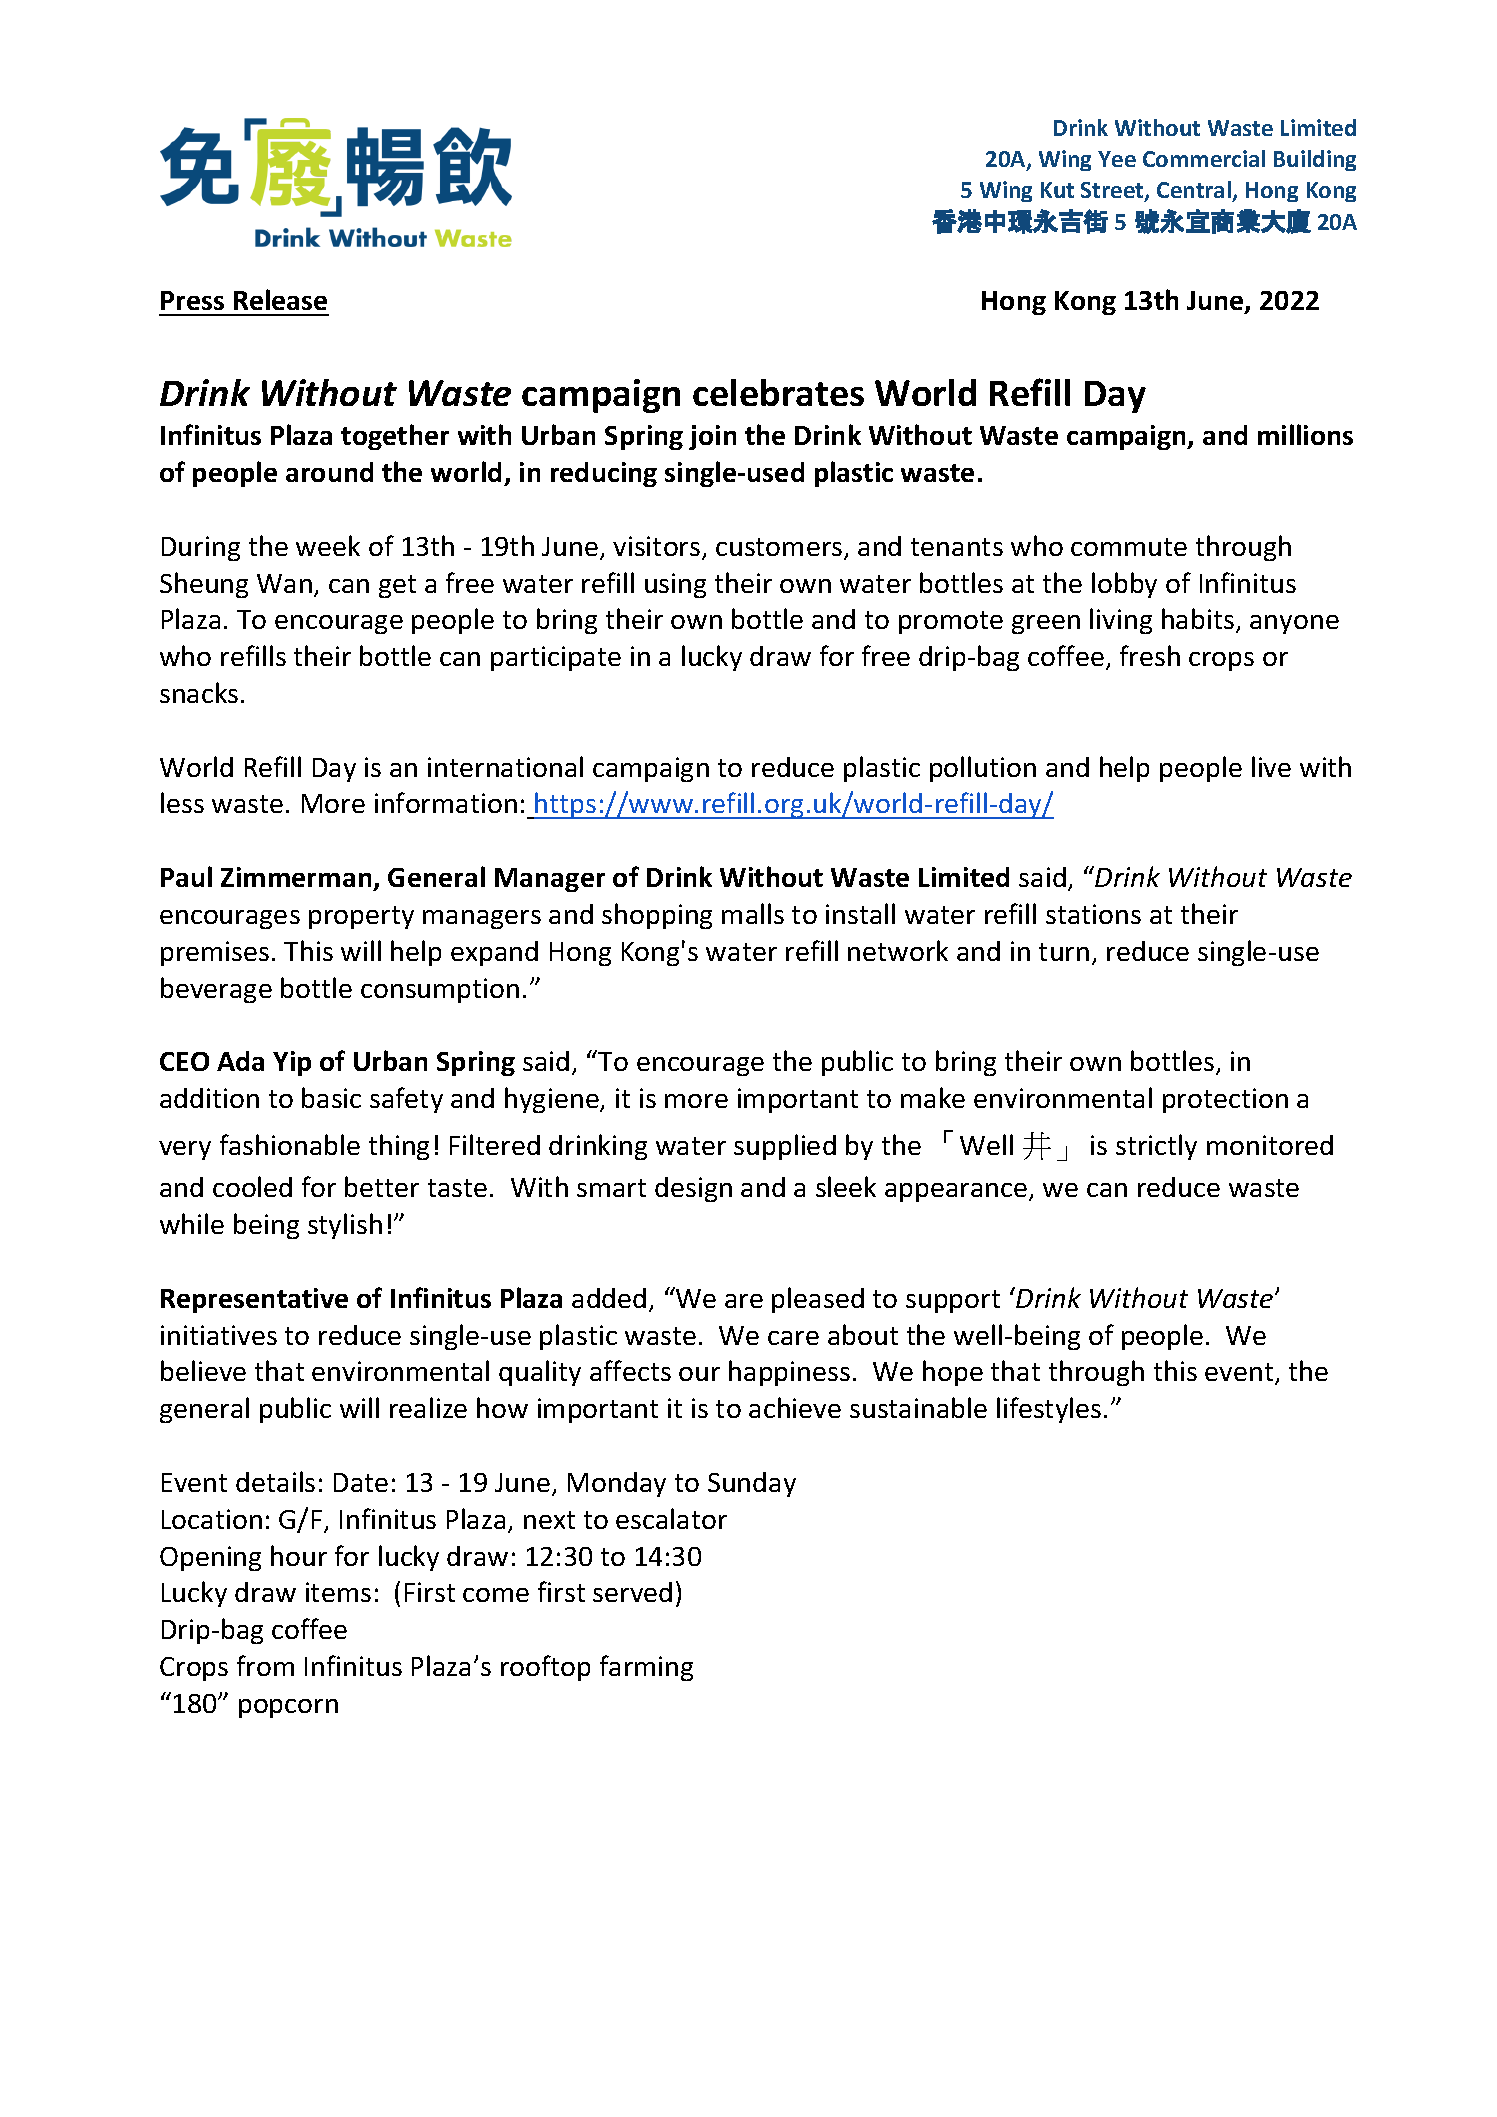 The height and width of the screenshot is (2117, 1497). I want to click on property, so click(361, 917).
